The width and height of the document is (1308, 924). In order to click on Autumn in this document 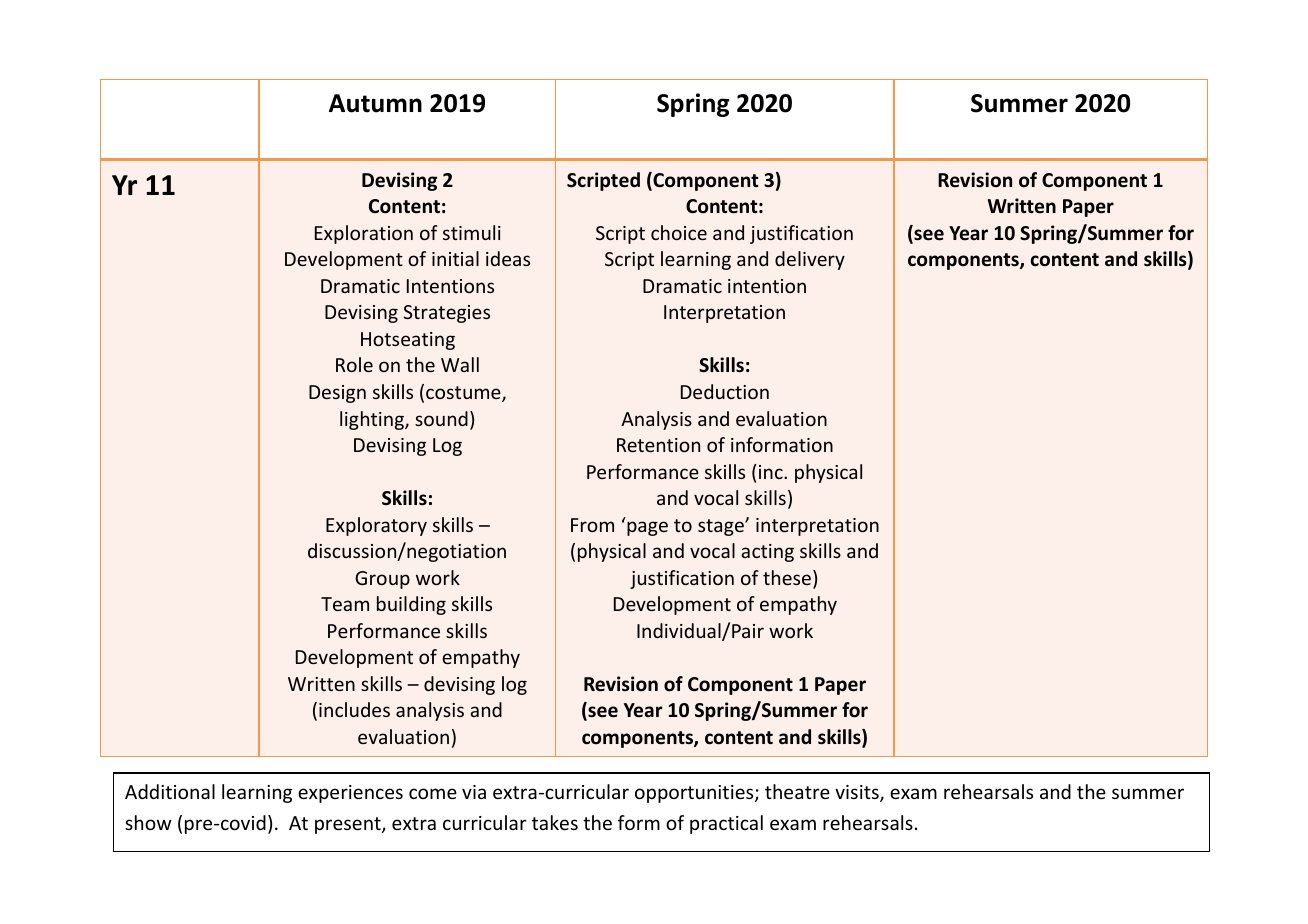, I will do `click(375, 103)`.
